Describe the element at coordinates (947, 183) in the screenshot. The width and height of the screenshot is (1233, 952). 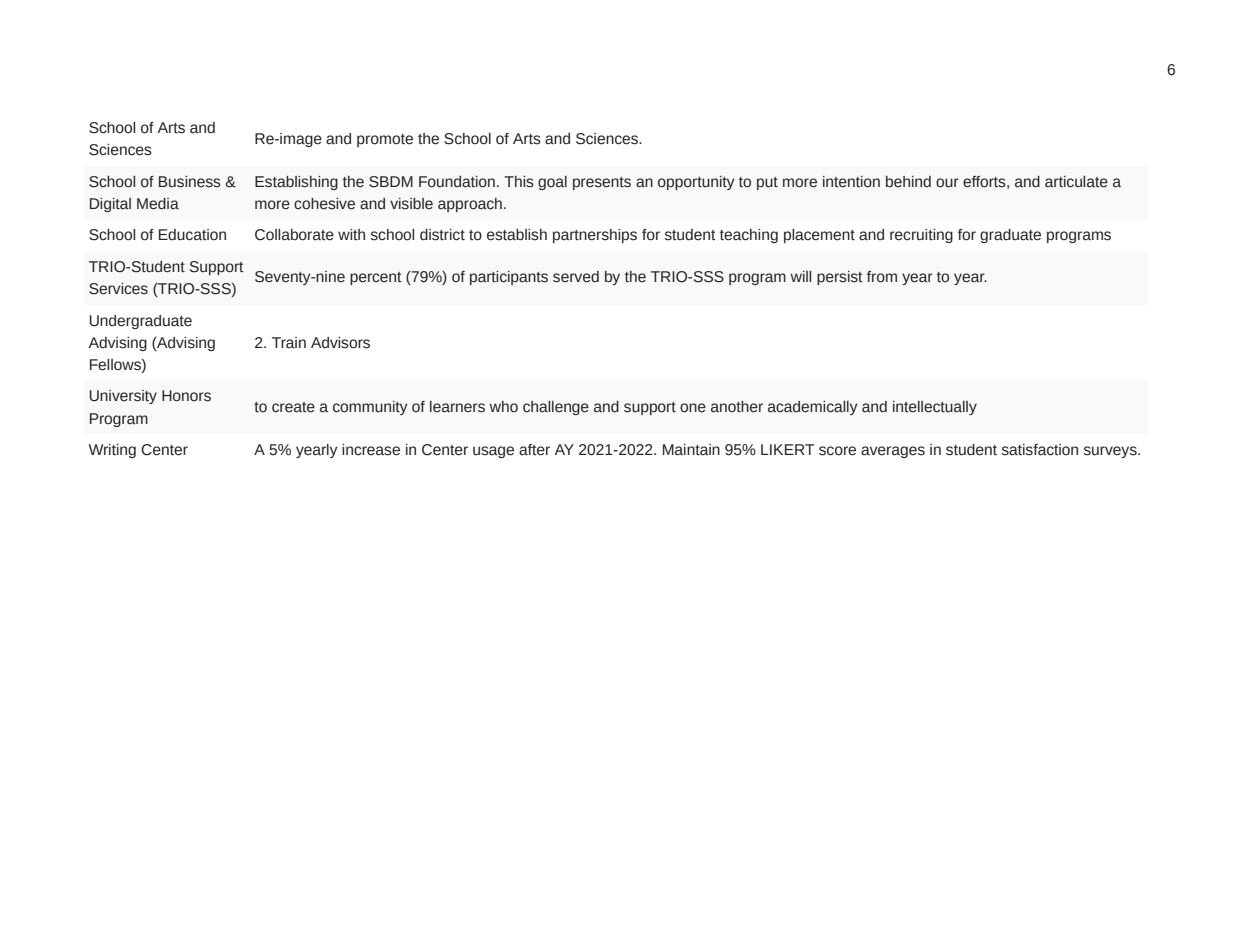
I see `our` at that location.
